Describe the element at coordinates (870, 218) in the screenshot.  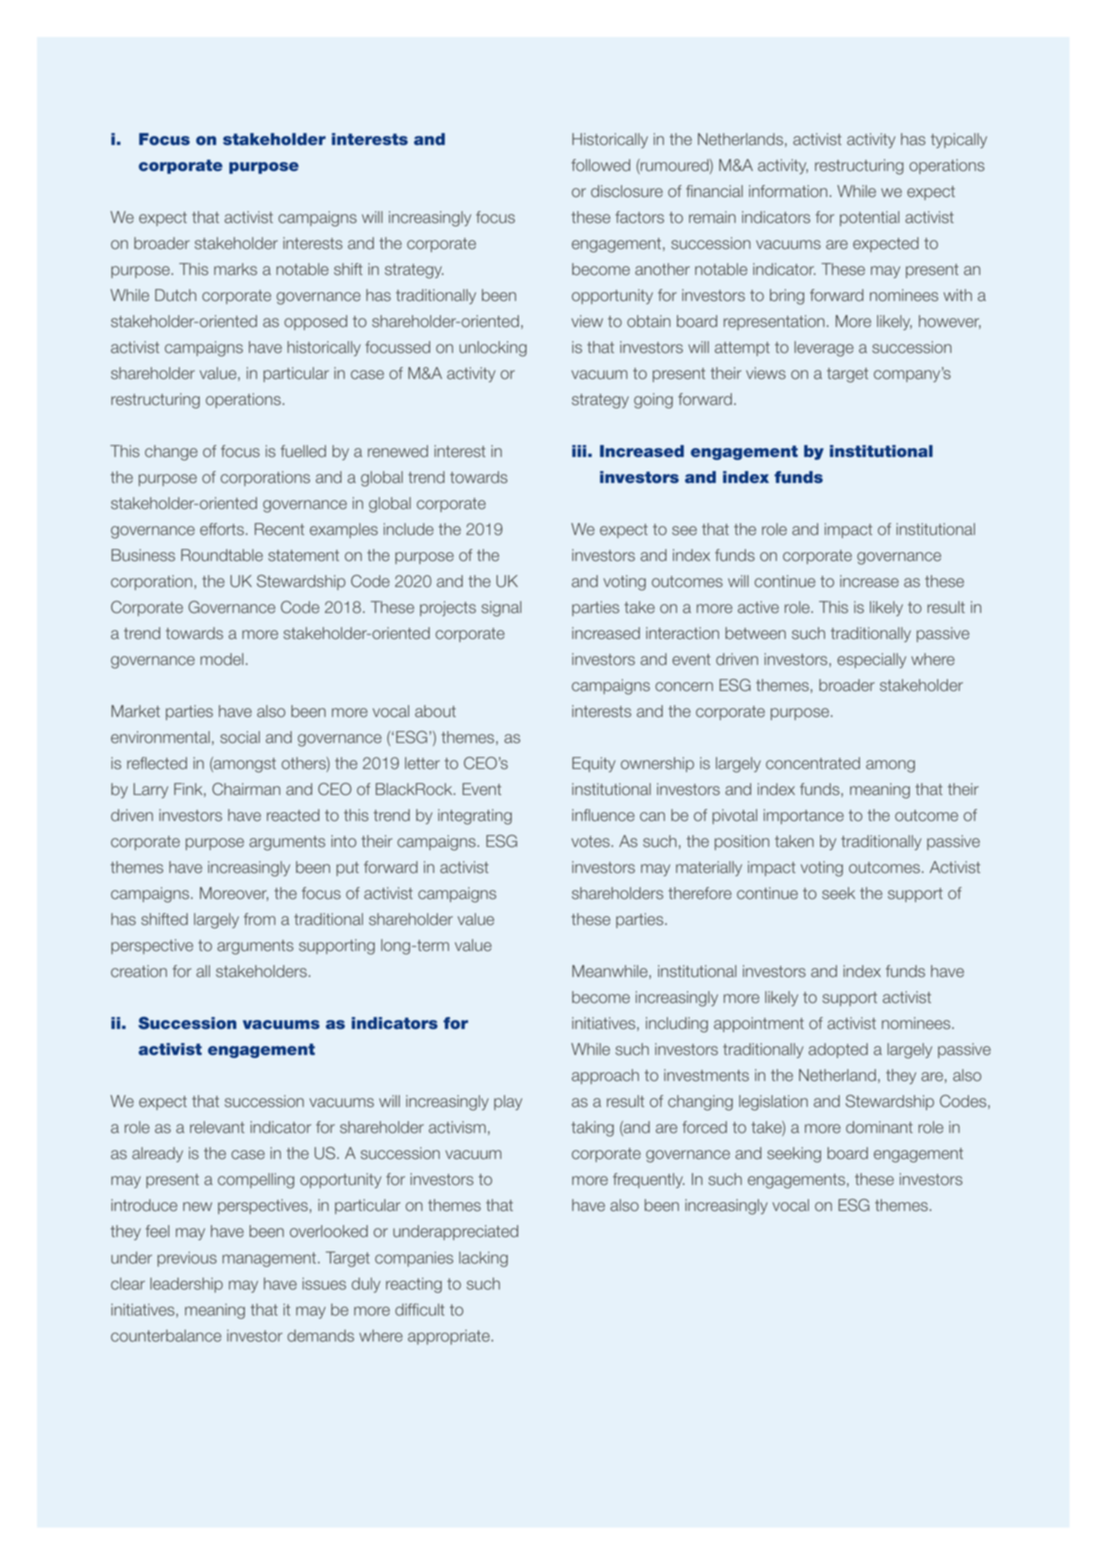
I see `potential` at that location.
